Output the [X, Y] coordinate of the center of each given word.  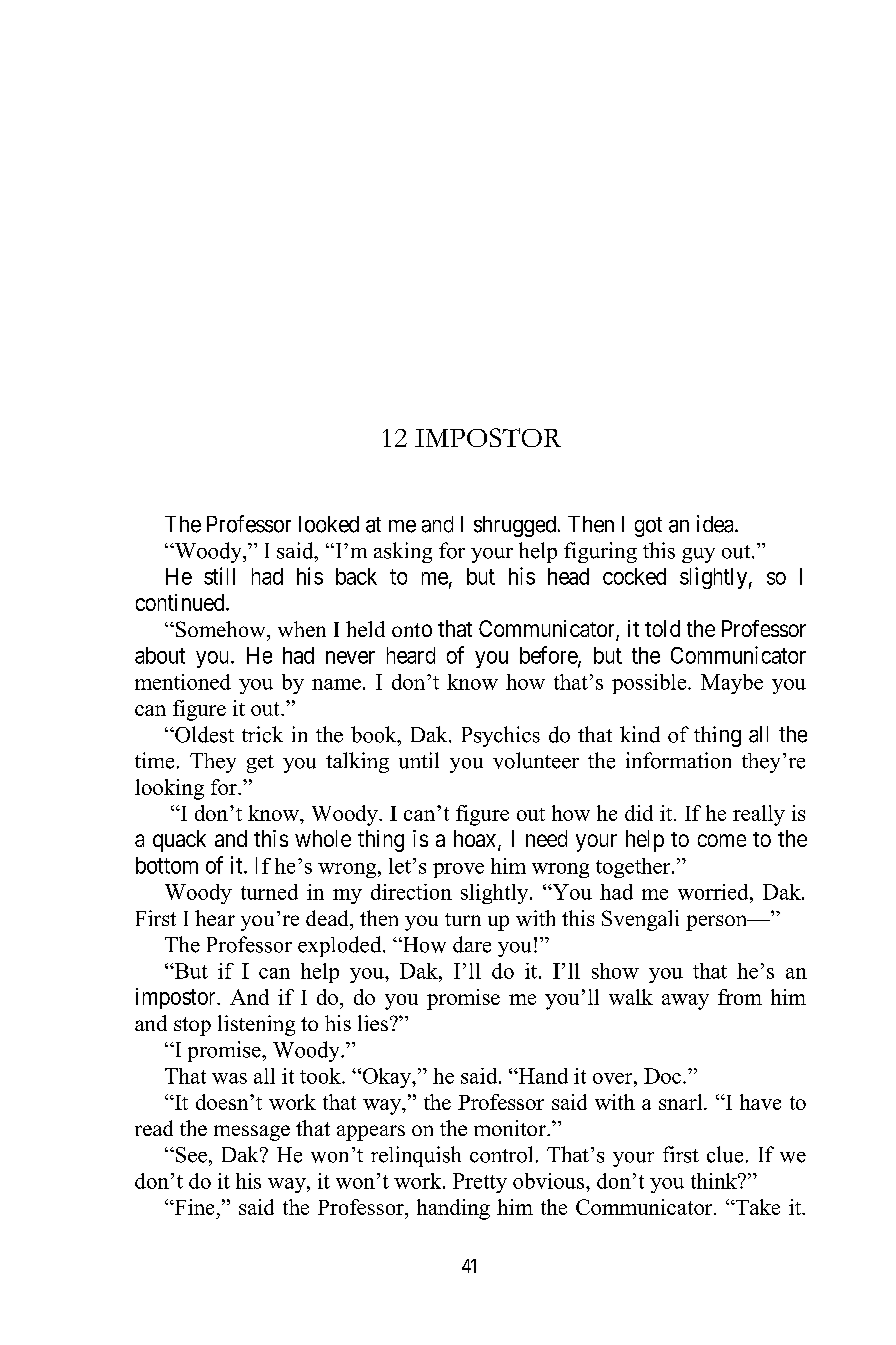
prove [458, 870]
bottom [167, 865]
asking [403, 552]
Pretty [480, 1183]
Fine [193, 1207]
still [219, 576]
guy [698, 555]
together [634, 868]
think [715, 1181]
